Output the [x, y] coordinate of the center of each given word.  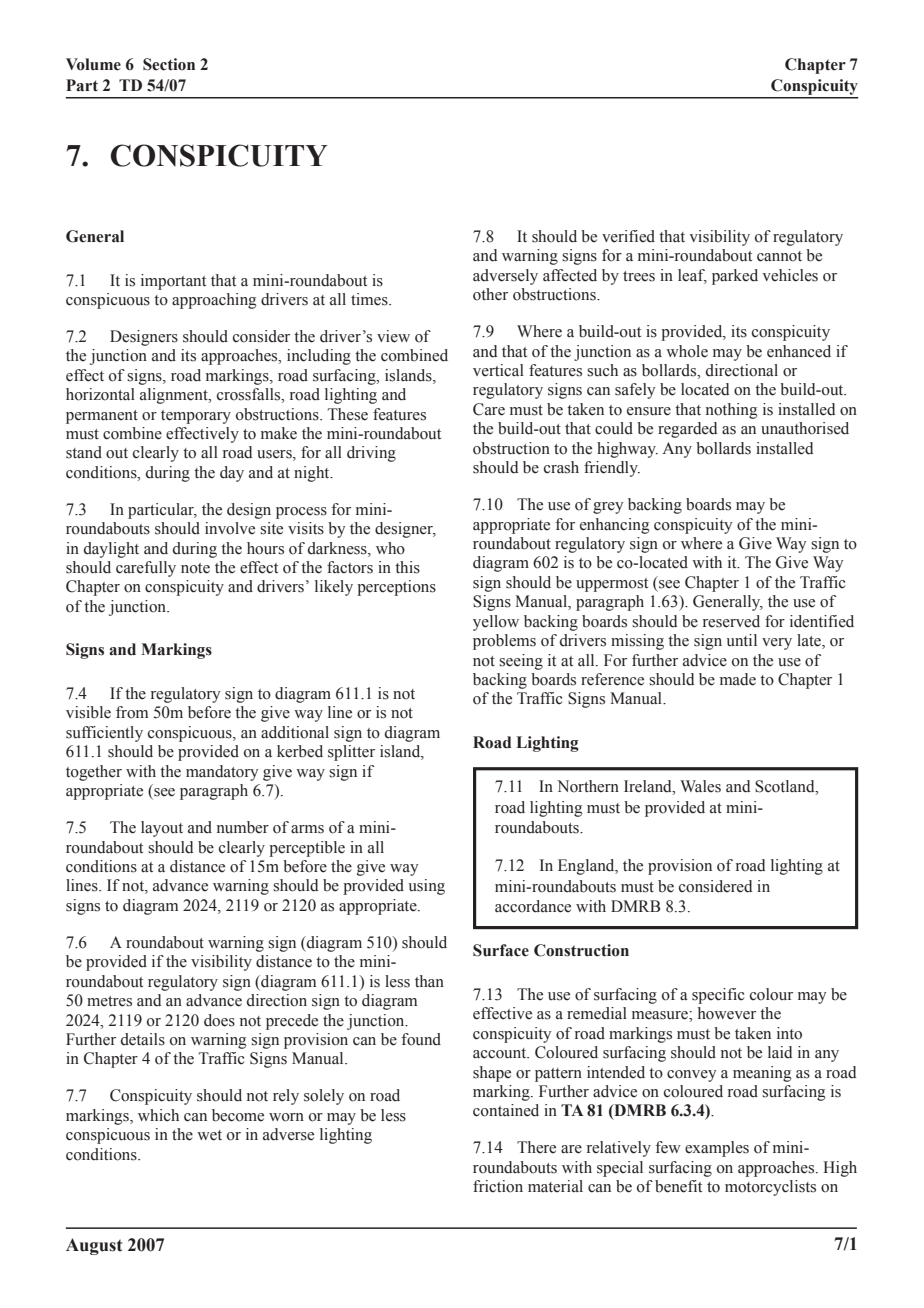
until [741, 640]
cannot [779, 256]
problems [504, 642]
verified [628, 236]
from [132, 712]
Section [169, 64]
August [94, 1246]
